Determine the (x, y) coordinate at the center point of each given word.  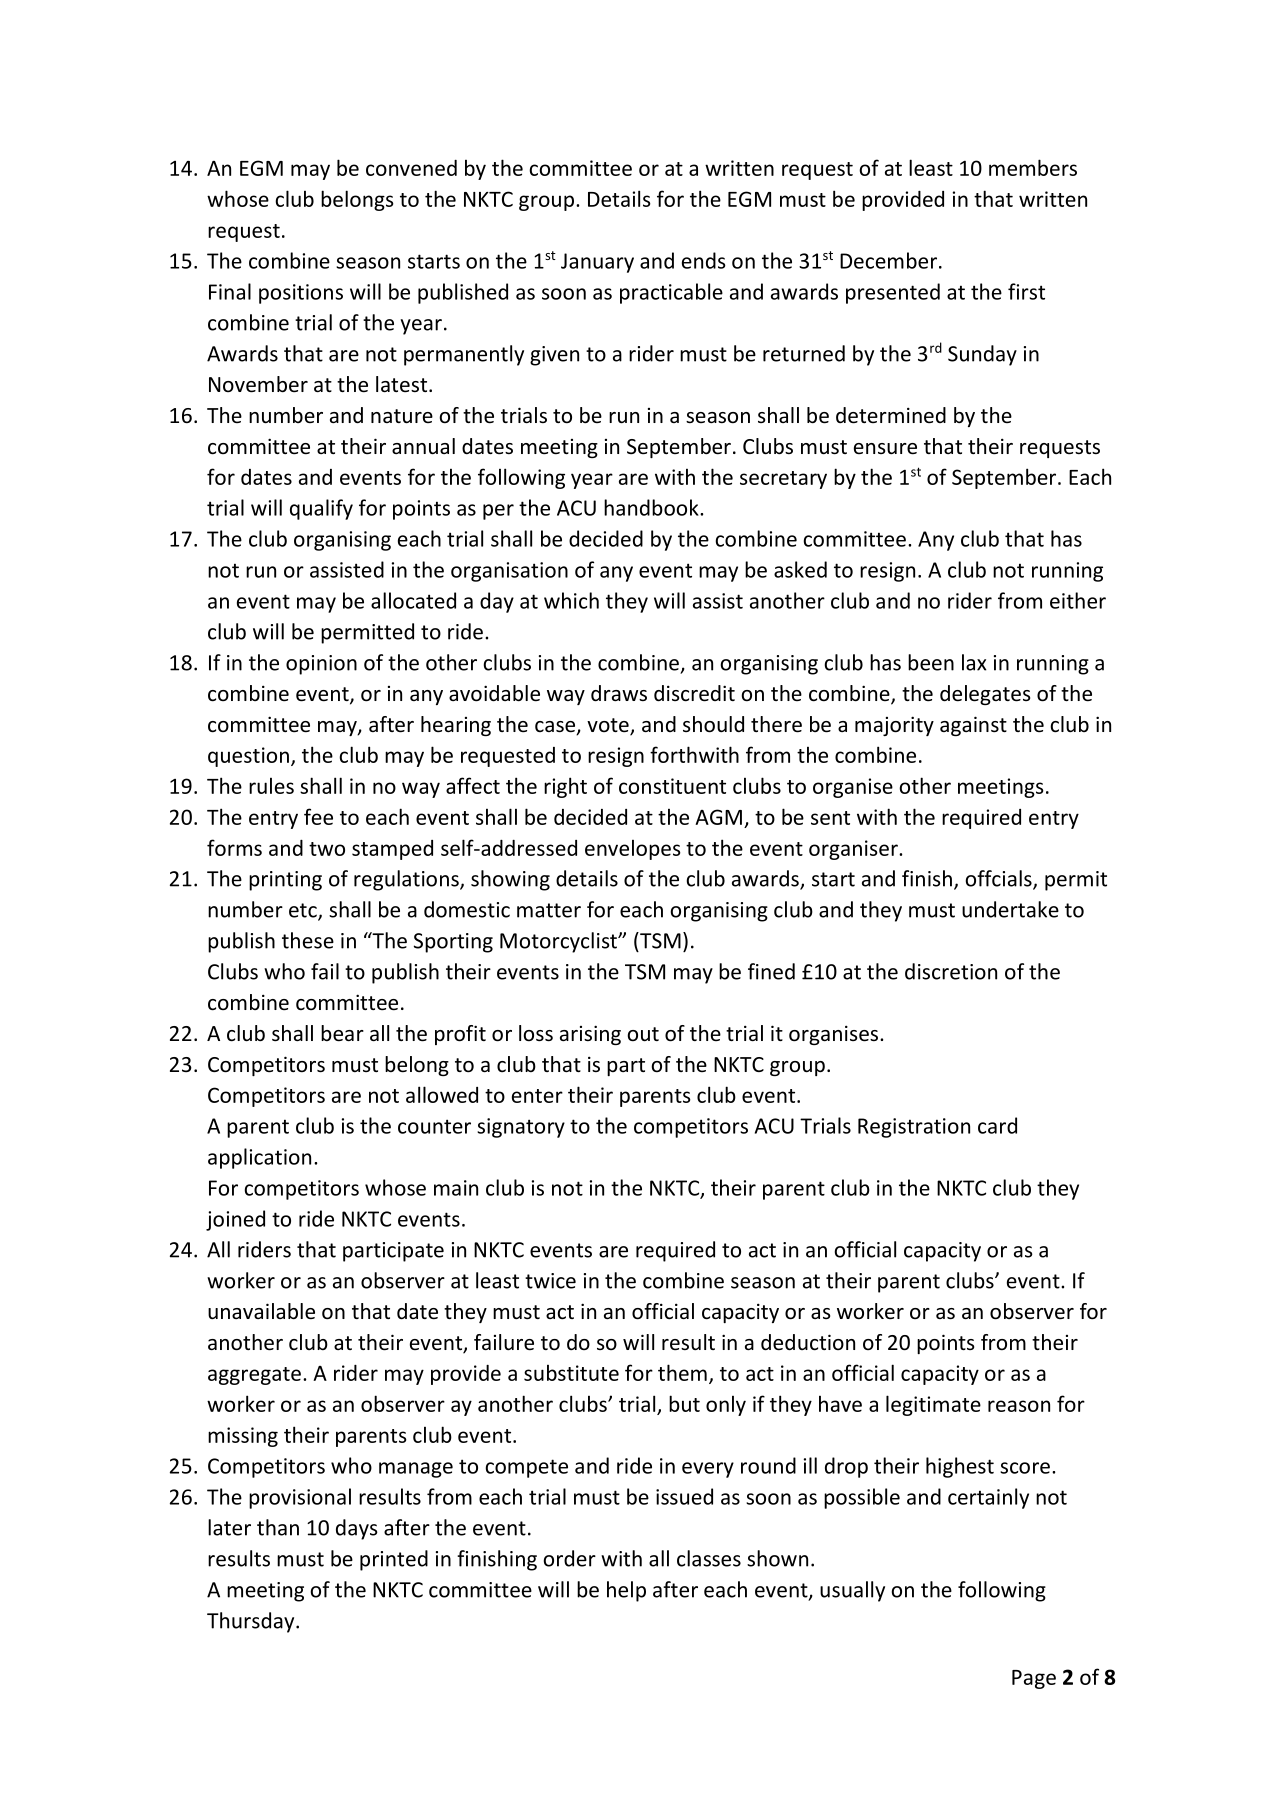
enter (537, 1096)
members (1033, 167)
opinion (321, 665)
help (626, 1591)
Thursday (252, 1622)
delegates (985, 695)
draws (619, 693)
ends (704, 260)
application (259, 1158)
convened (411, 168)
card (997, 1125)
